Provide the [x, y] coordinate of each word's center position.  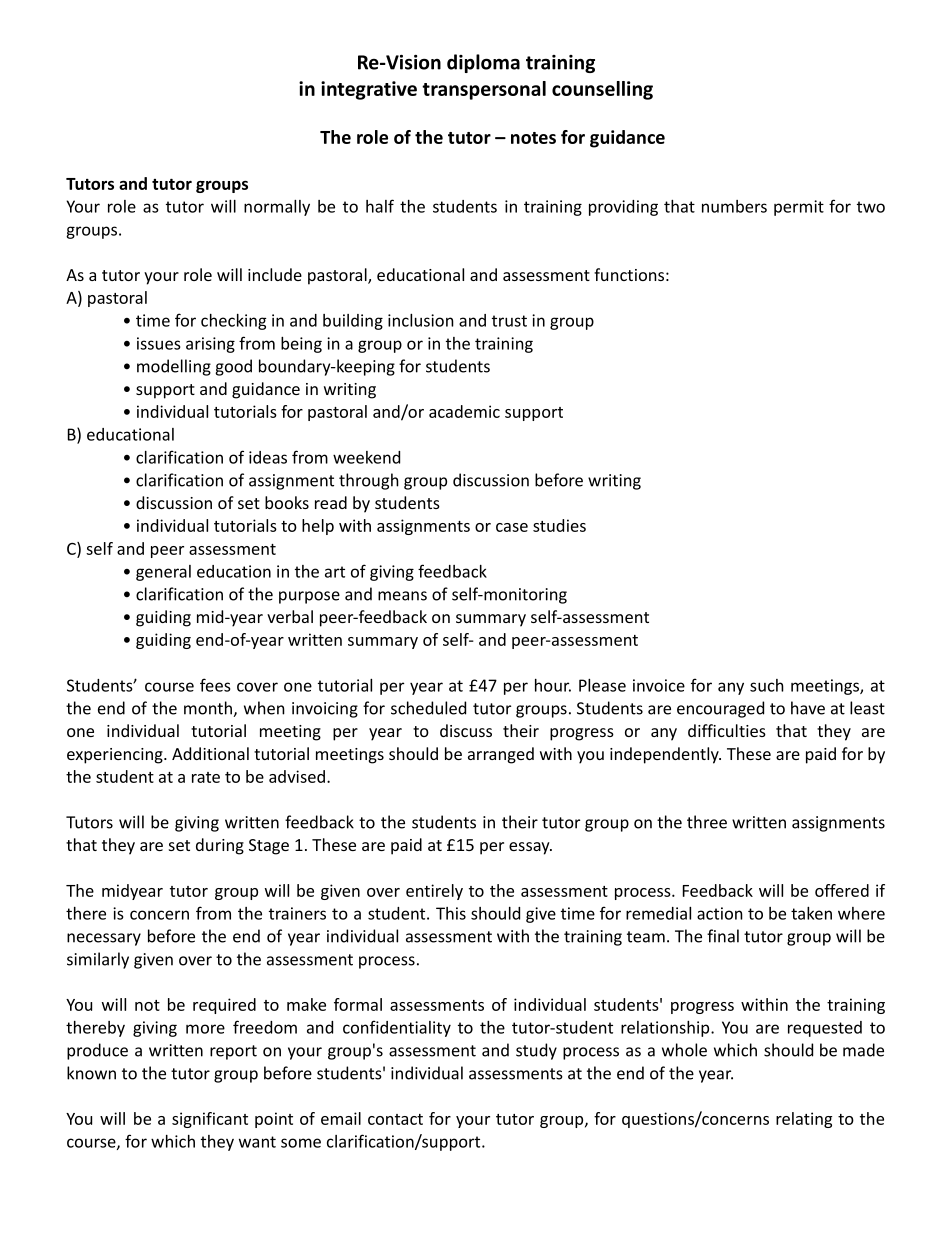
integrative [369, 90]
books [287, 502]
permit [799, 208]
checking [234, 322]
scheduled [428, 708]
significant [210, 1120]
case [512, 527]
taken [811, 913]
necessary [104, 939]
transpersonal [484, 90]
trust [509, 321]
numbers [734, 206]
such [767, 685]
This [451, 913]
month [209, 709]
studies [559, 525]
